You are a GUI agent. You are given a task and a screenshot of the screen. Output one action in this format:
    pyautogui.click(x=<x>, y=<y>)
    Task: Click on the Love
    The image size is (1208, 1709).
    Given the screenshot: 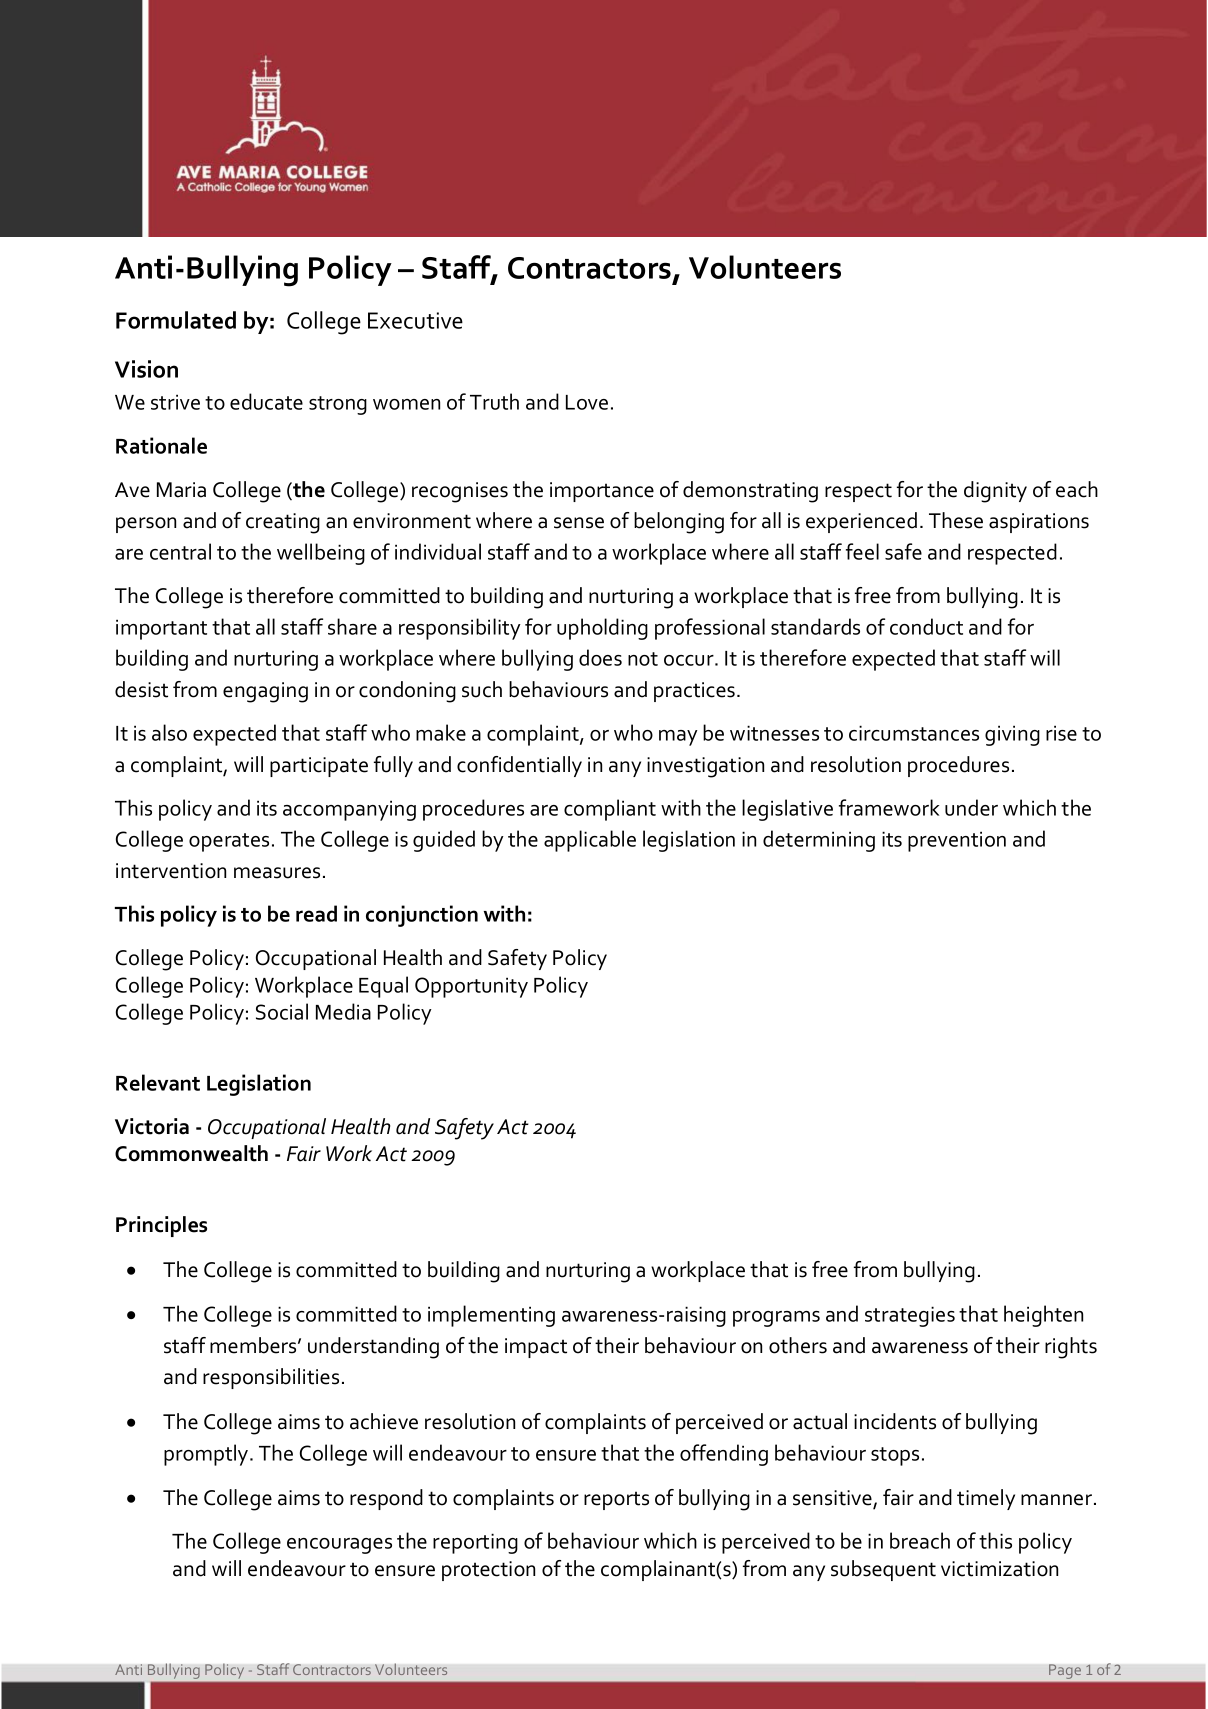 What is the action you would take?
    pyautogui.click(x=587, y=402)
